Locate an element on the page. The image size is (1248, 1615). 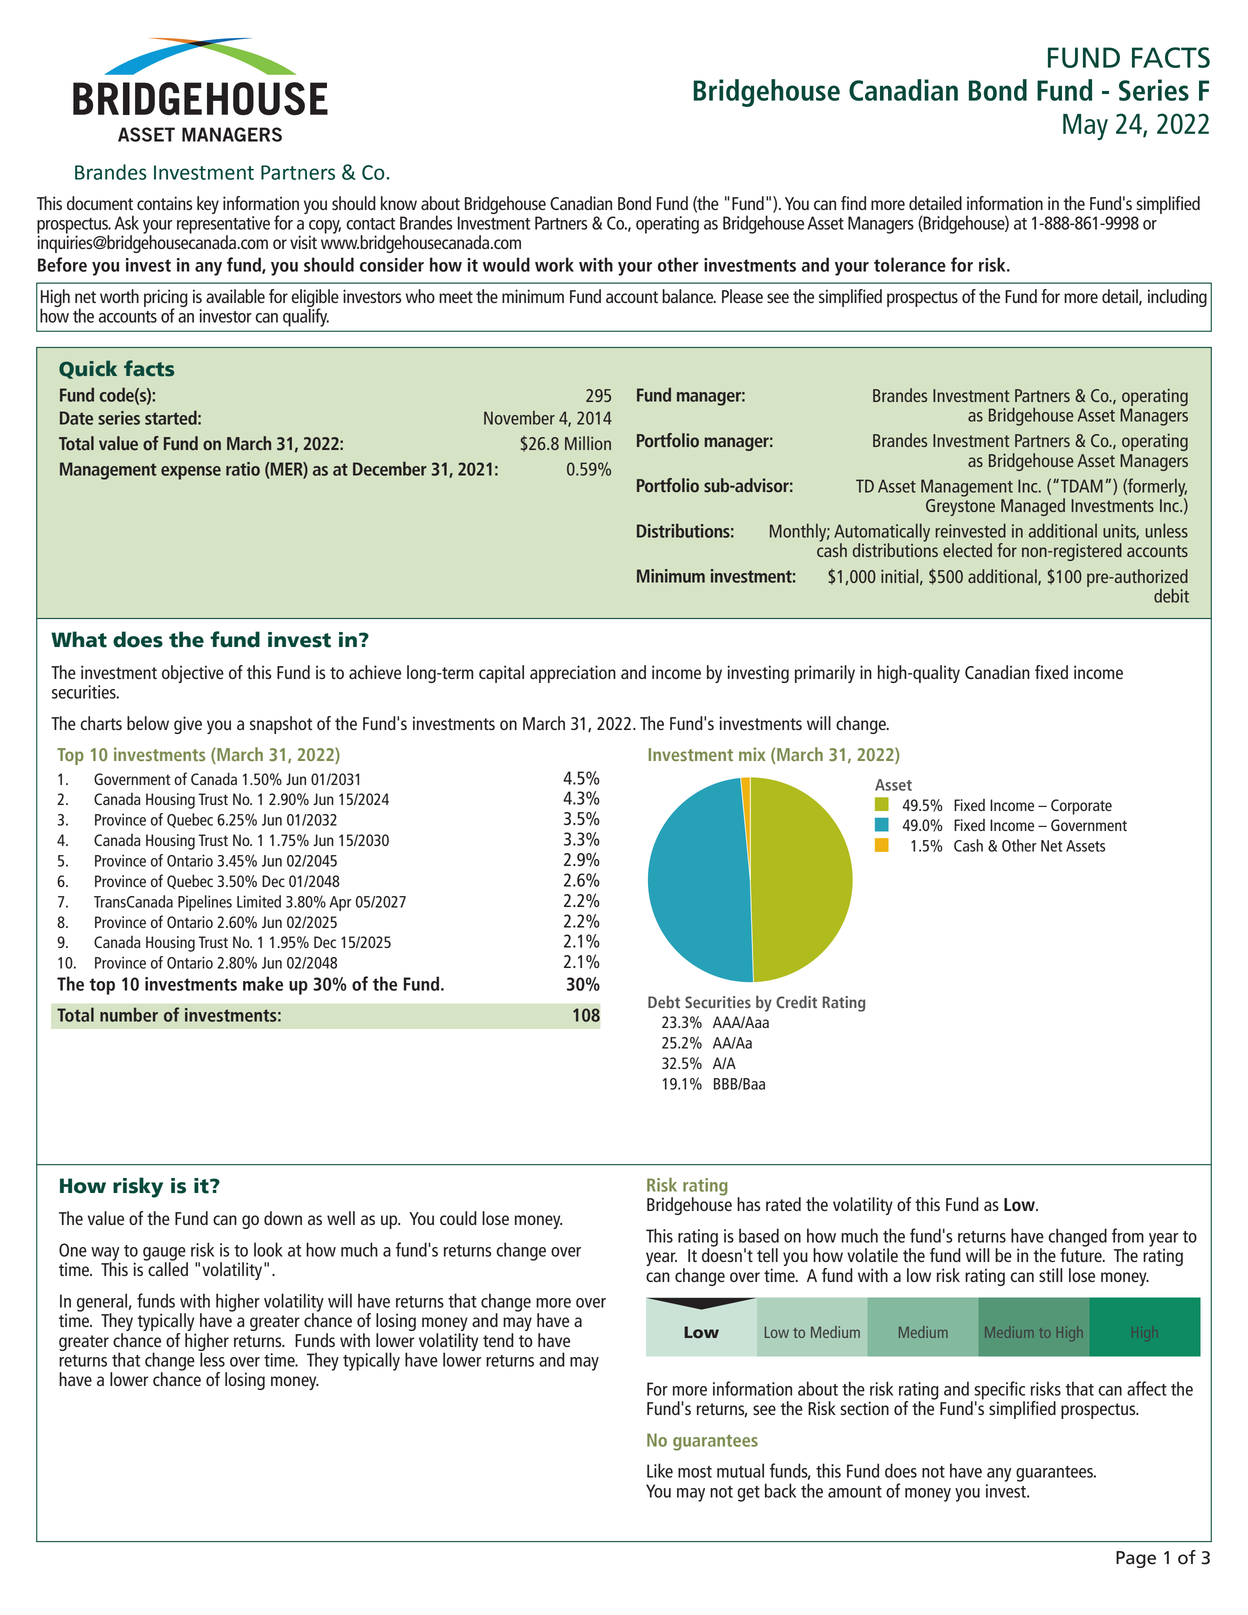
tolerance is located at coordinates (910, 264).
